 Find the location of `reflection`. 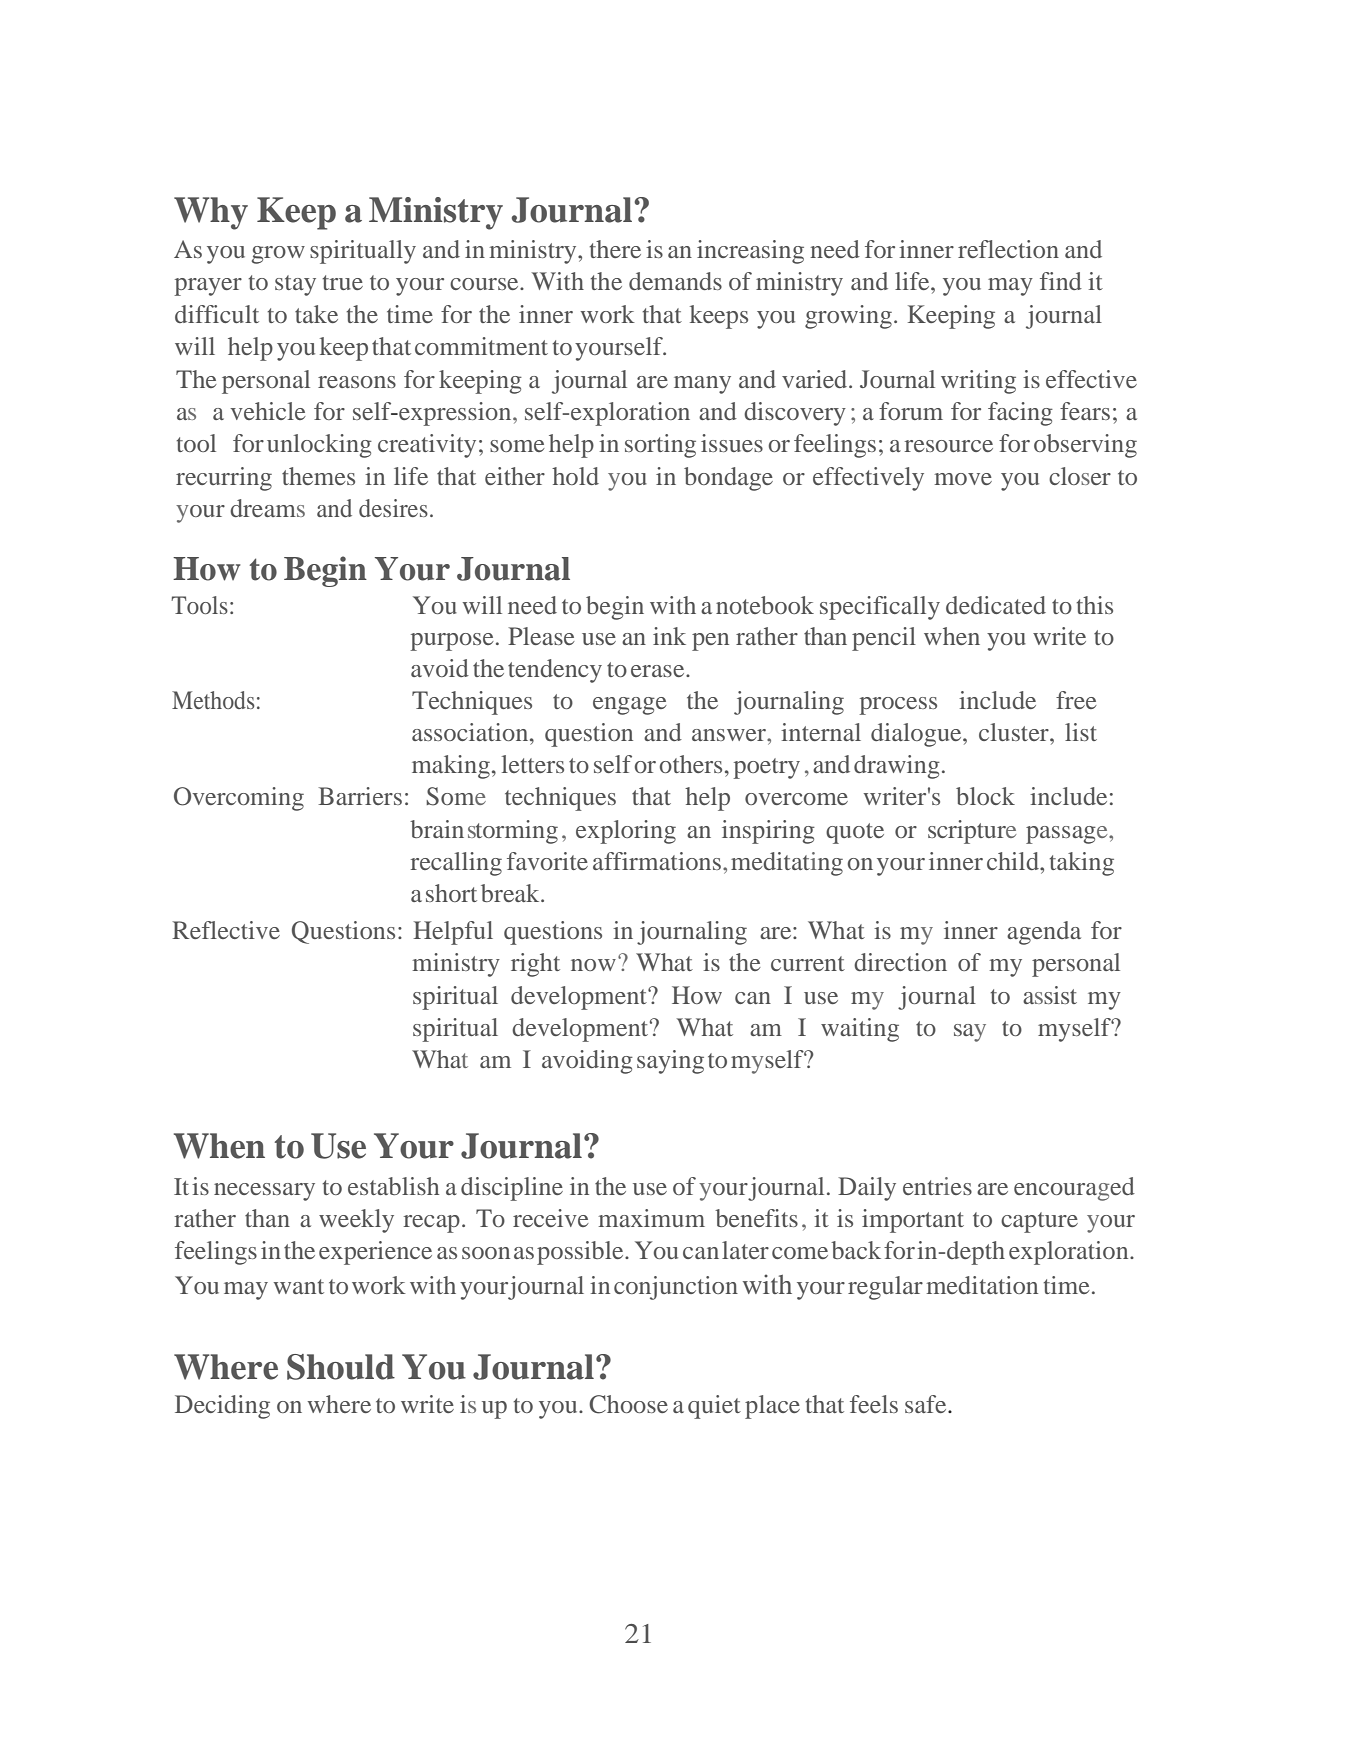

reflection is located at coordinates (1008, 249).
